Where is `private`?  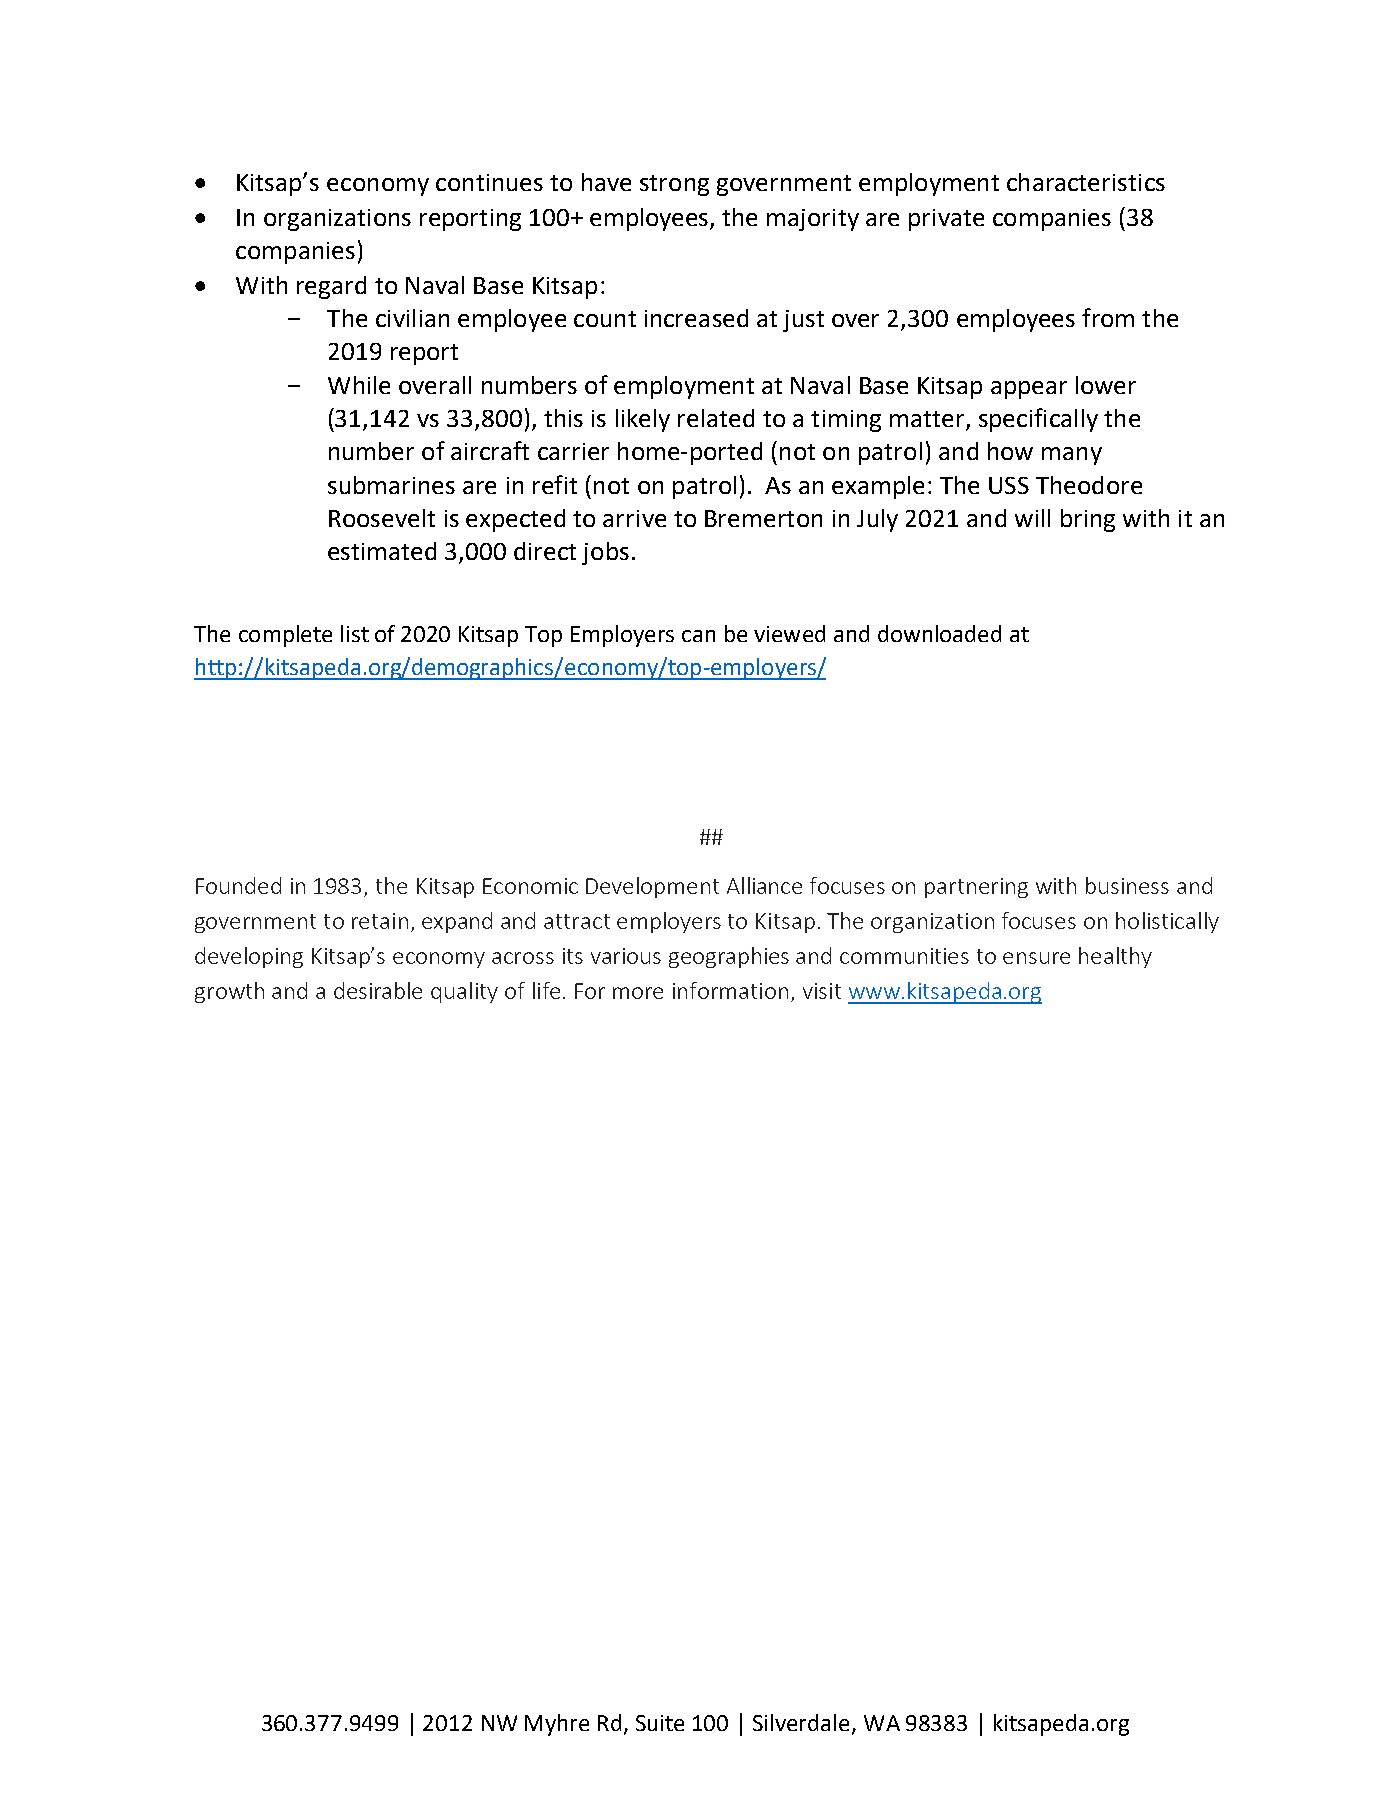
private is located at coordinates (946, 220).
